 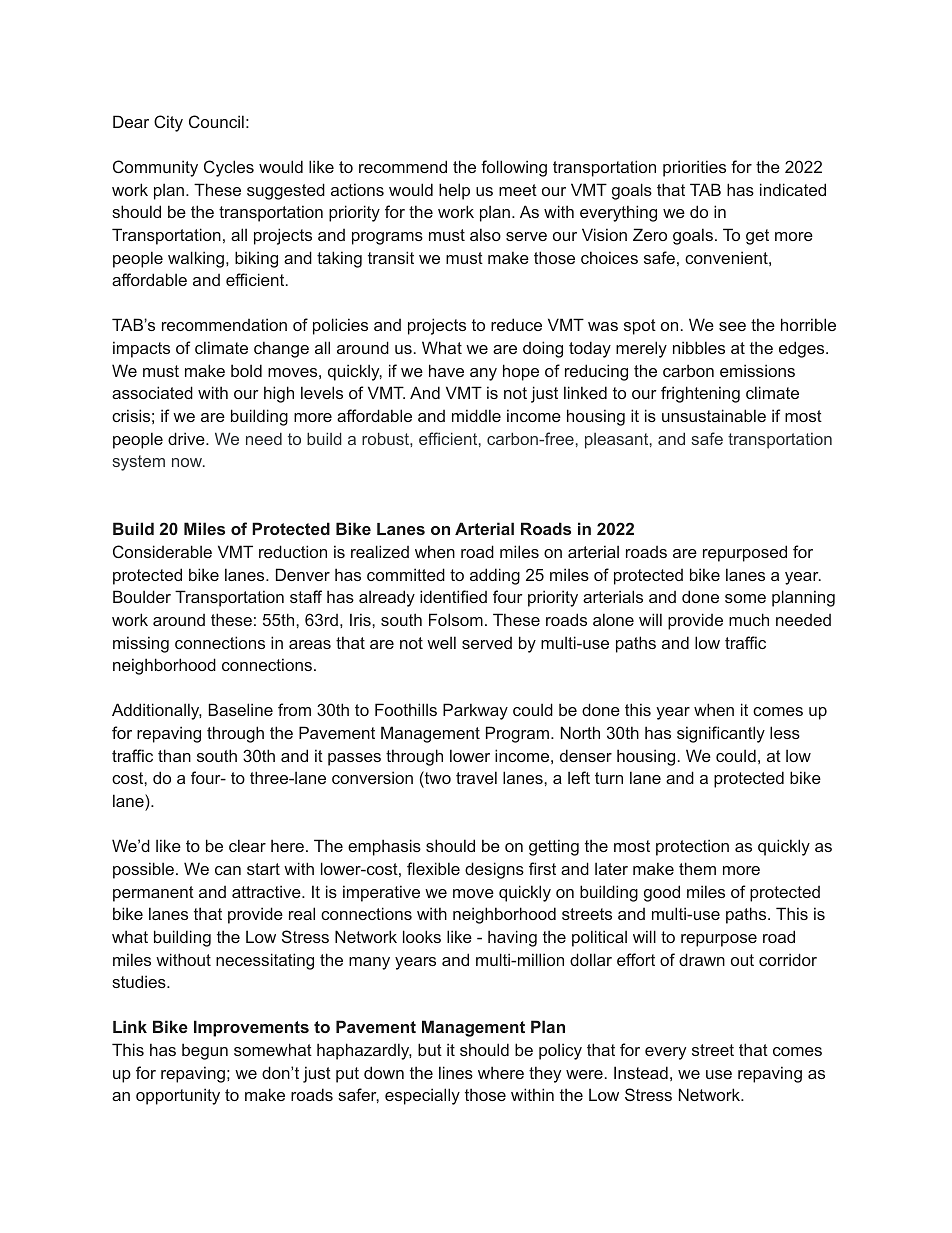 What do you see at coordinates (514, 168) in the screenshot?
I see `following` at bounding box center [514, 168].
